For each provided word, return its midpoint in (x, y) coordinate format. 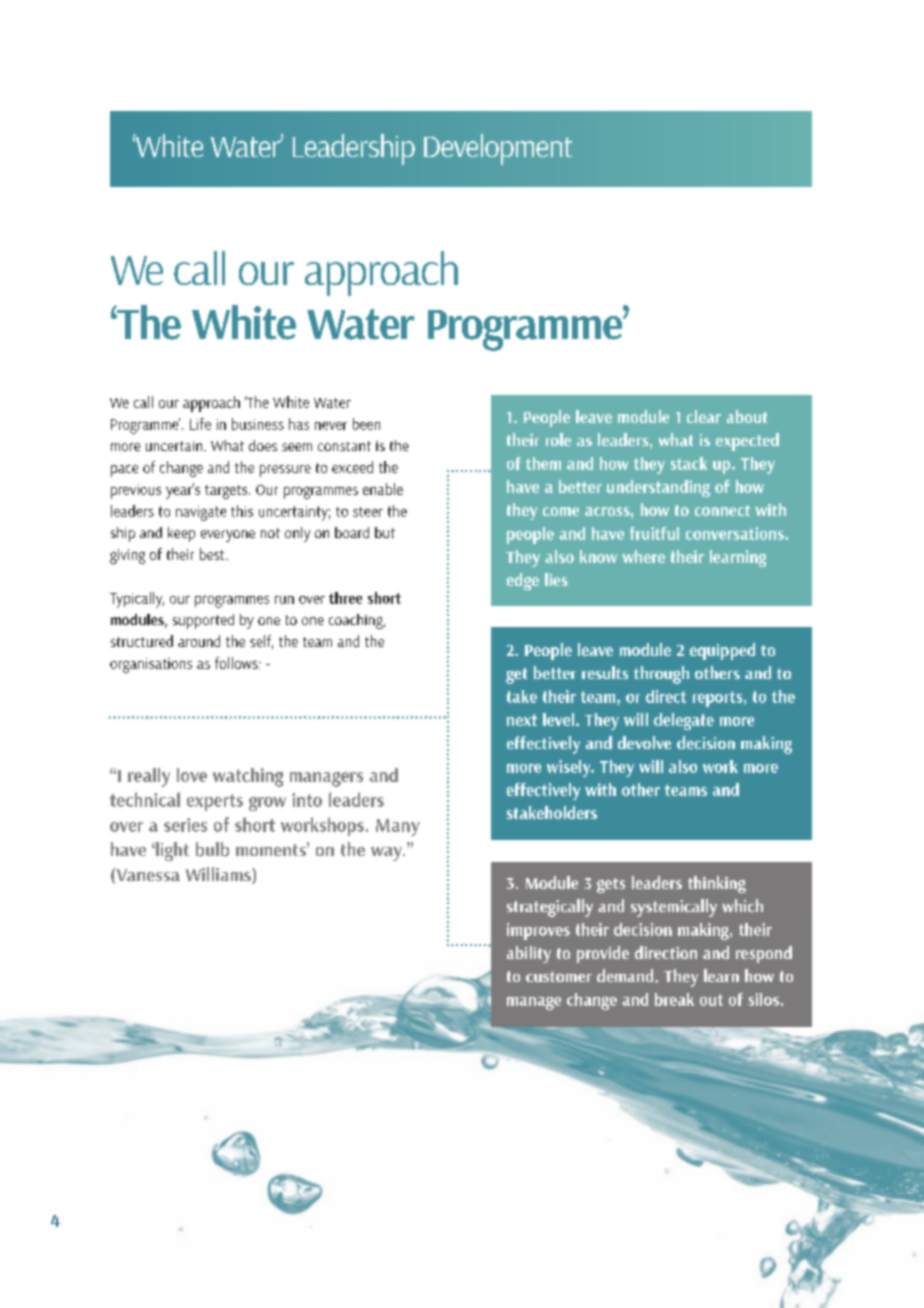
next (522, 720)
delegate (684, 721)
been (366, 424)
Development (498, 149)
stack (688, 463)
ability (529, 954)
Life (200, 424)
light (171, 851)
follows (237, 663)
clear (704, 416)
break (674, 999)
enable (383, 489)
